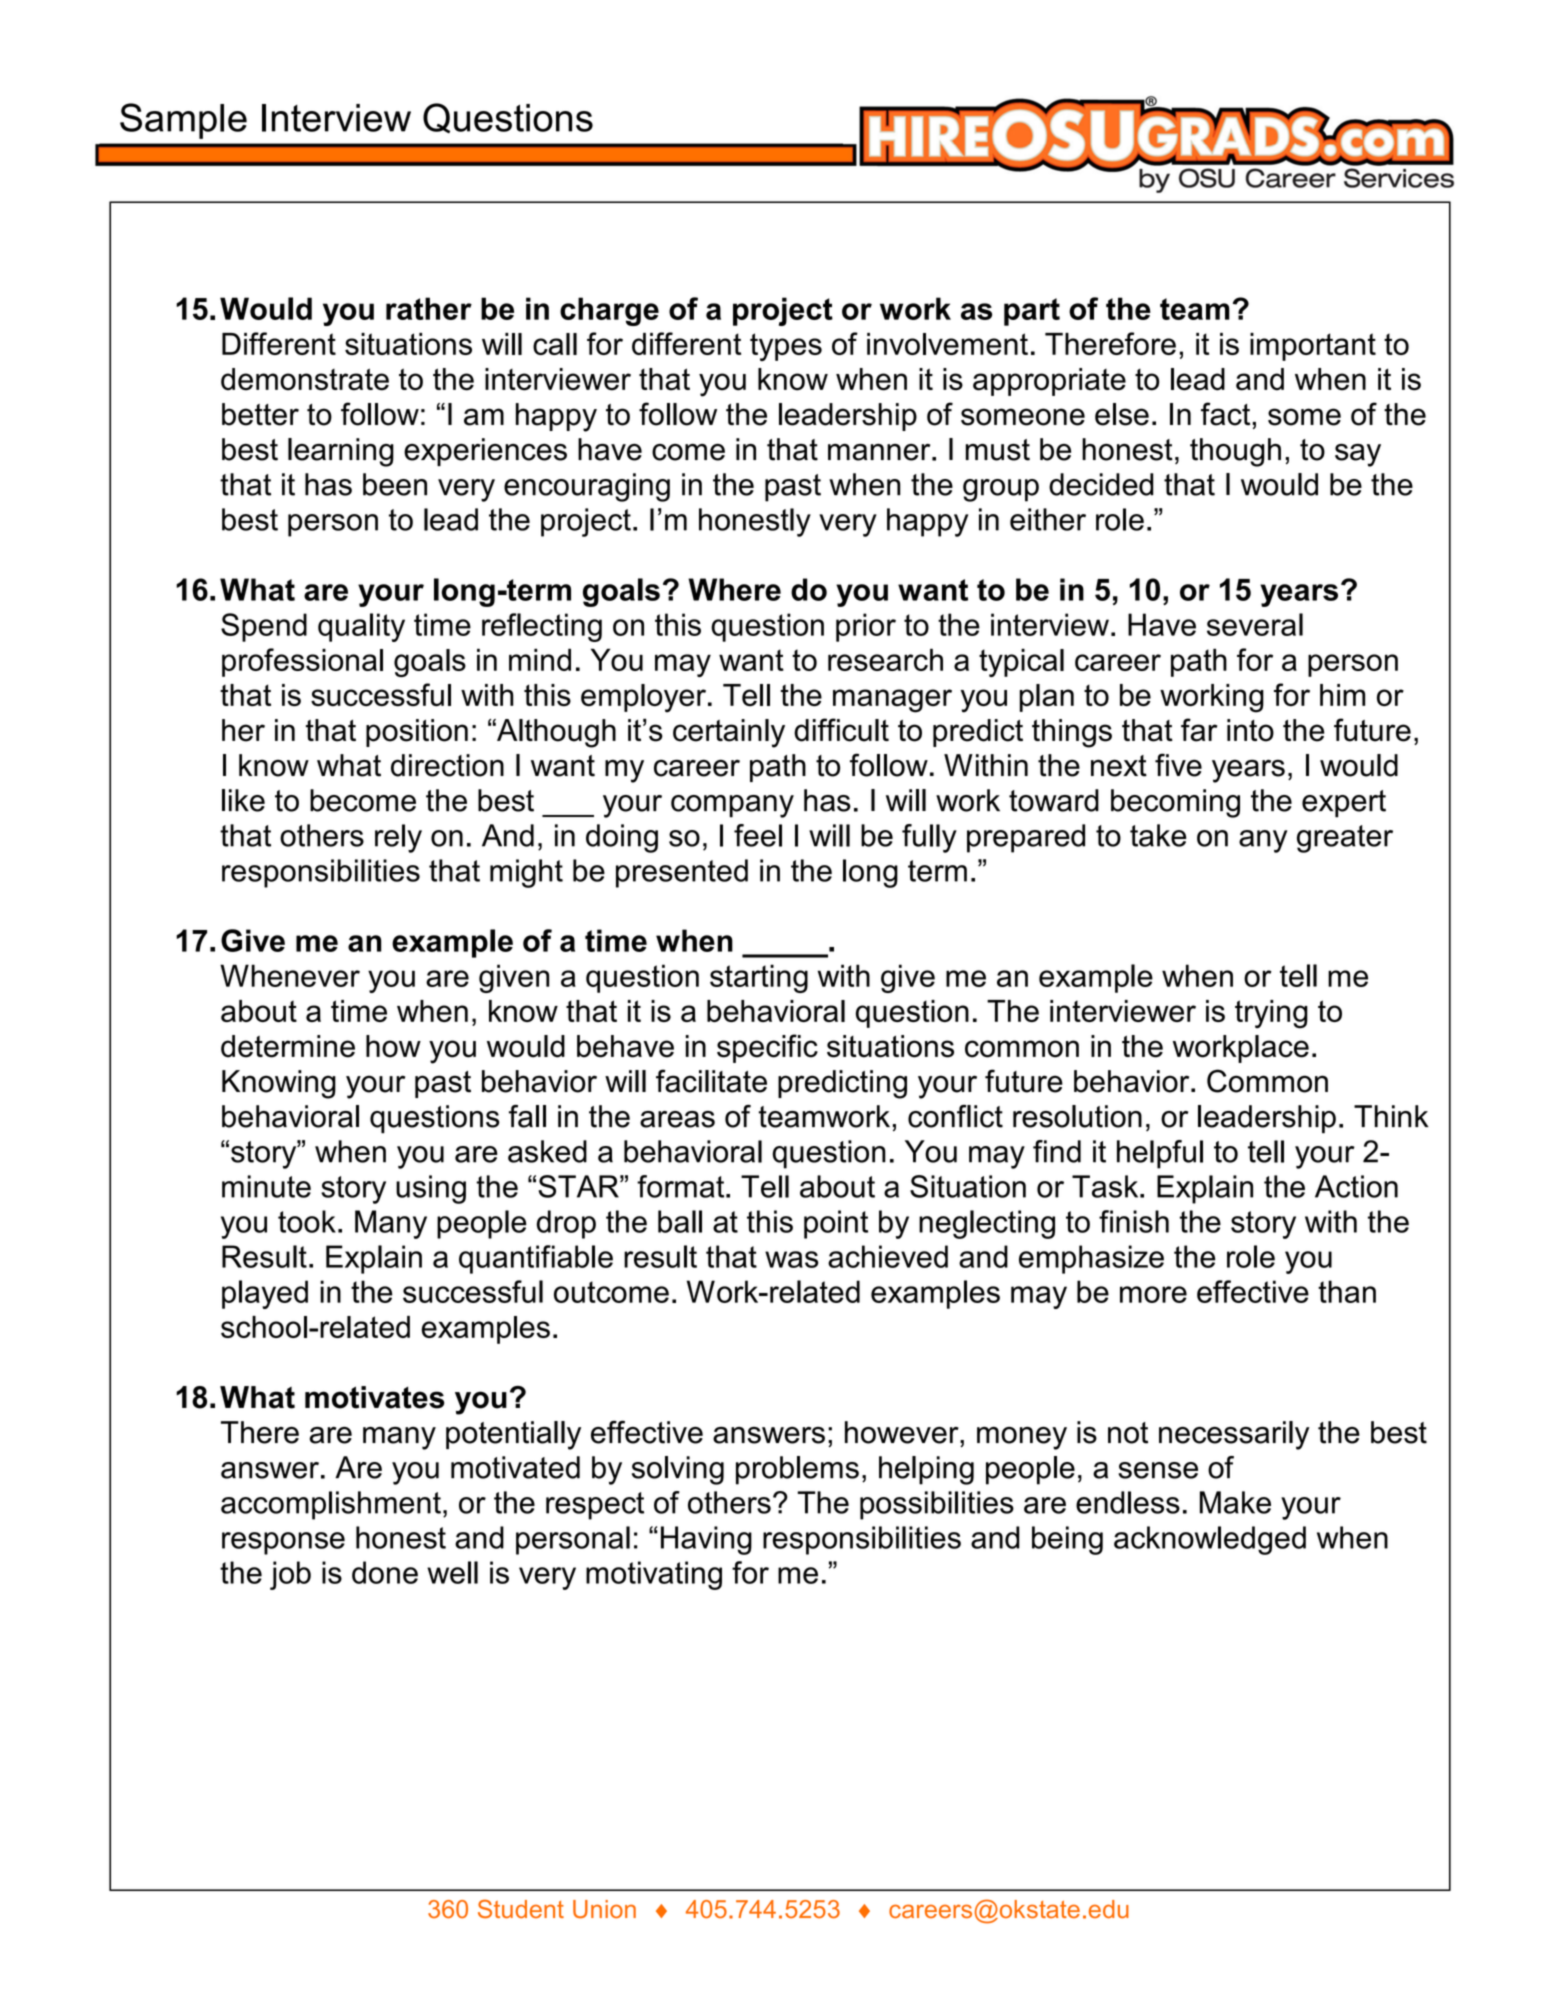 This screenshot has height=2015, width=1557. I want to click on necessarily, so click(1234, 1435).
